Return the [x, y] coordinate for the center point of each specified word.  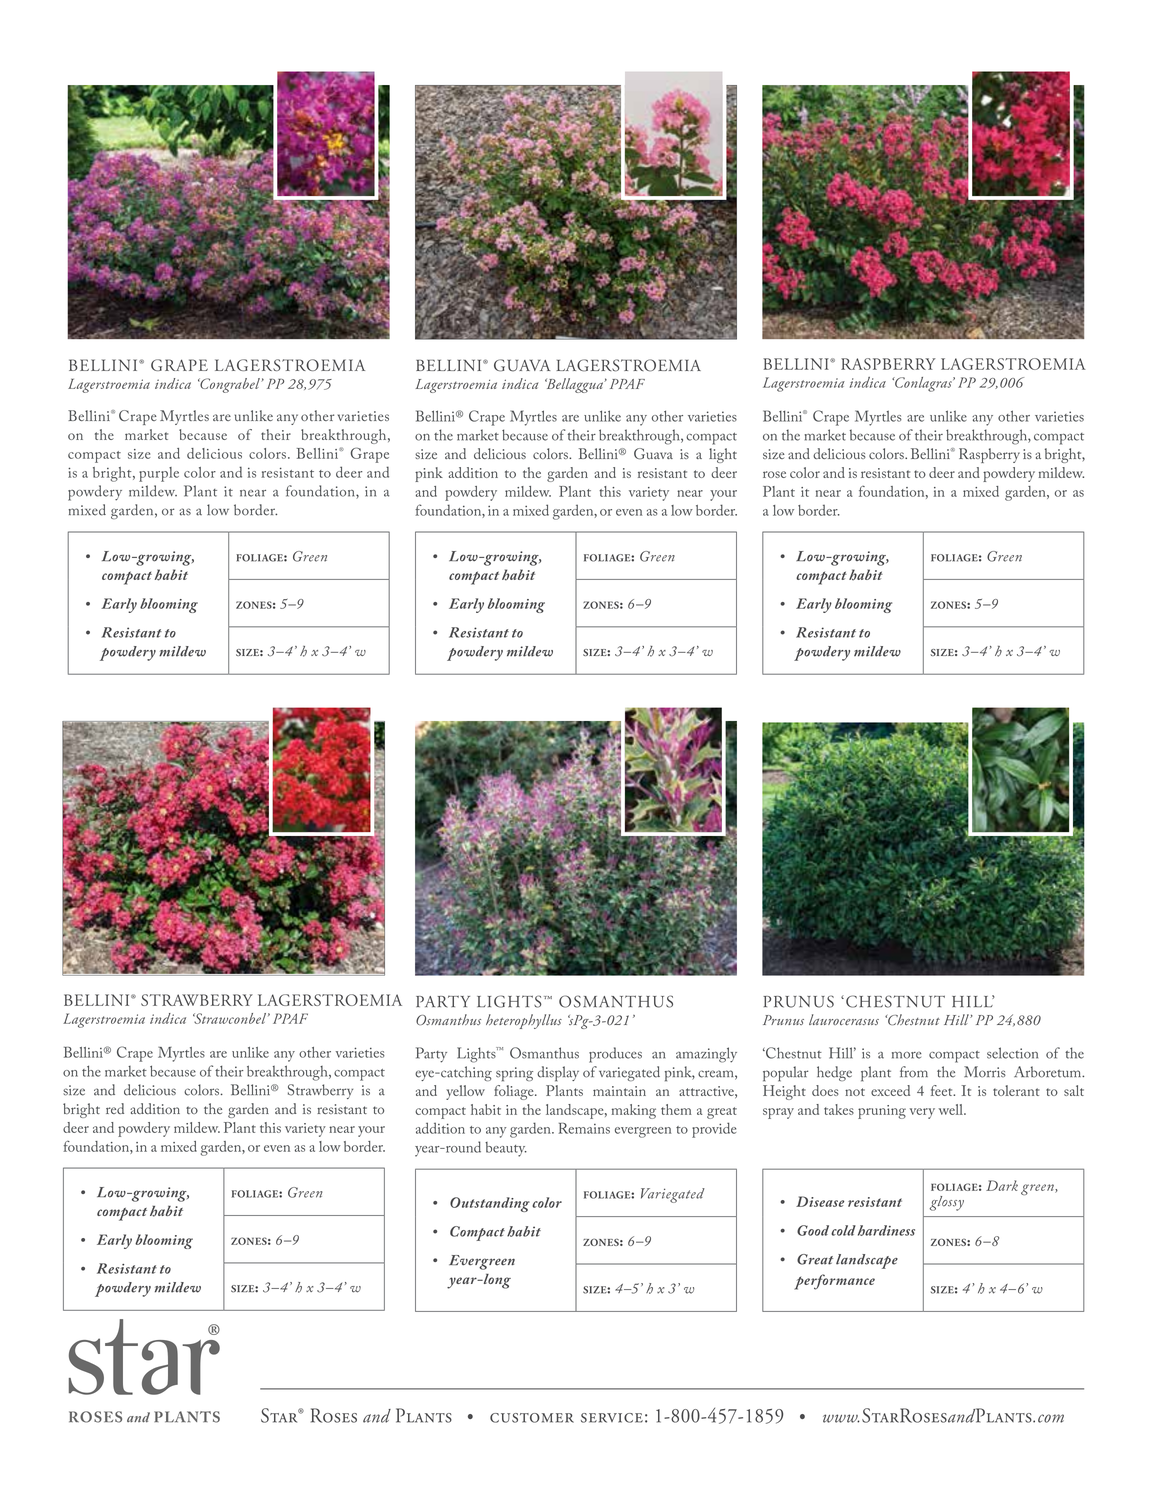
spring [514, 1074]
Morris [985, 1072]
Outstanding [490, 1204]
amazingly [706, 1055]
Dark [1002, 1185]
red [115, 1108]
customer [532, 1418]
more [907, 1055]
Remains [584, 1128]
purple [159, 474]
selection [1012, 1053]
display [558, 1074]
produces [615, 1055]
